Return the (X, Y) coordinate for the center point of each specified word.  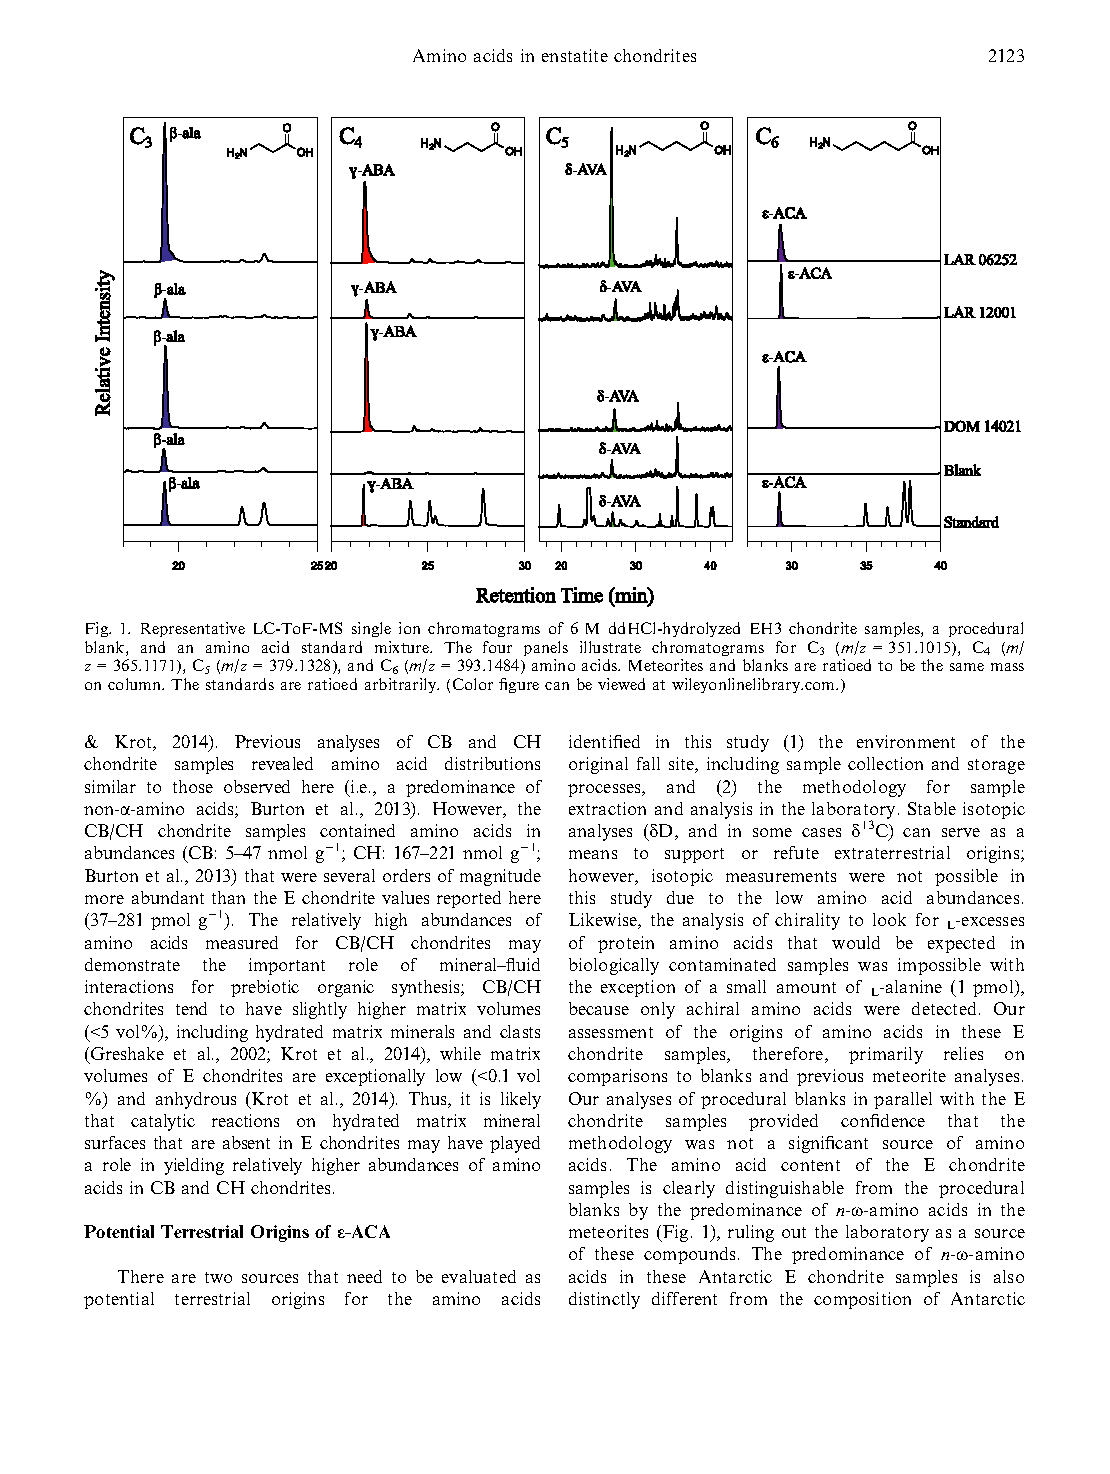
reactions (245, 1120)
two (218, 1277)
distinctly (604, 1300)
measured (242, 942)
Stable (932, 808)
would (856, 942)
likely (521, 1100)
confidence (883, 1120)
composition (862, 1300)
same (967, 667)
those (193, 786)
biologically (614, 966)
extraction (607, 808)
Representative (193, 629)
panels (546, 648)
